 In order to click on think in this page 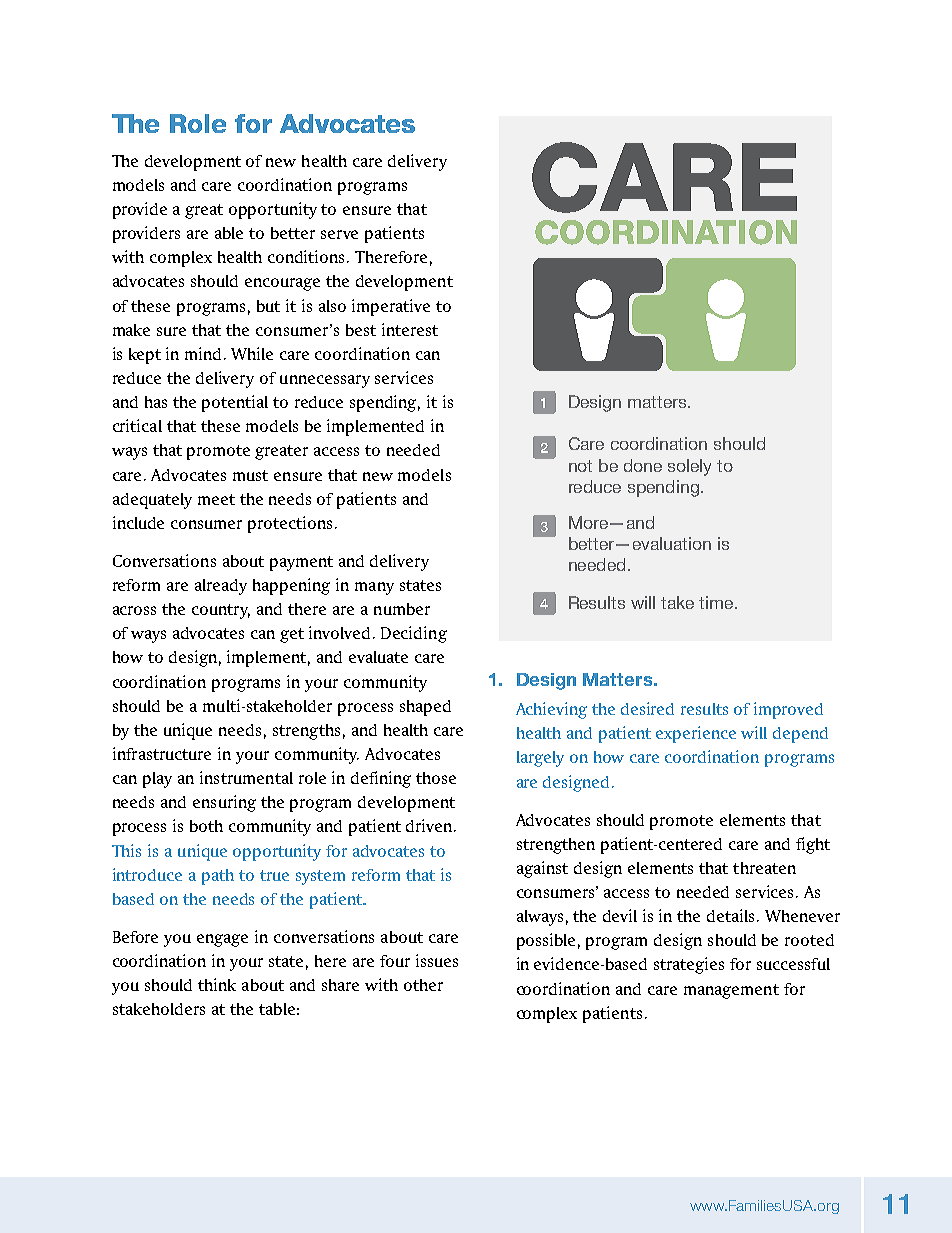, I will do `click(217, 984)`.
